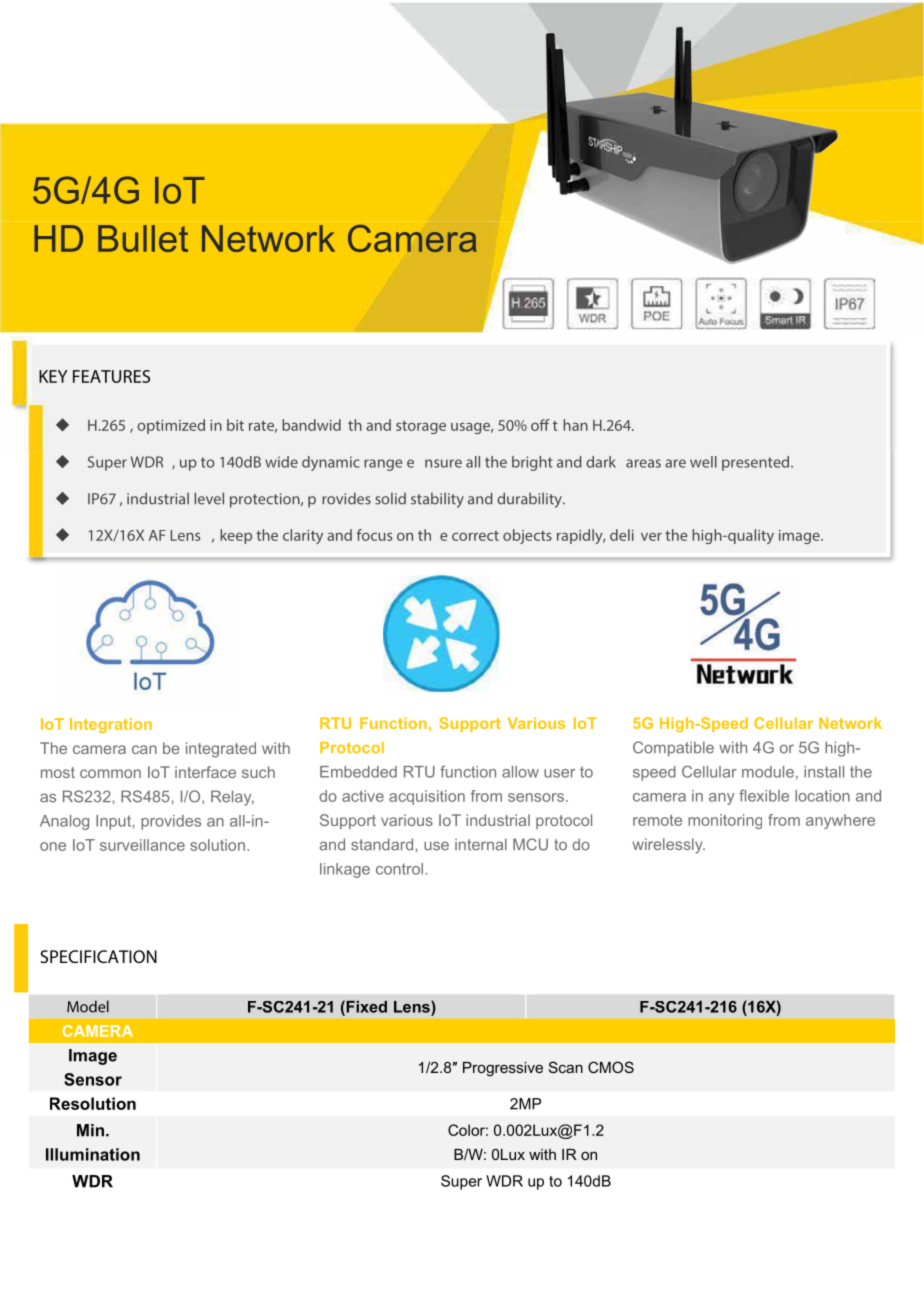 The image size is (924, 1308). Describe the element at coordinates (520, 772) in the page. I see `allow` at that location.
